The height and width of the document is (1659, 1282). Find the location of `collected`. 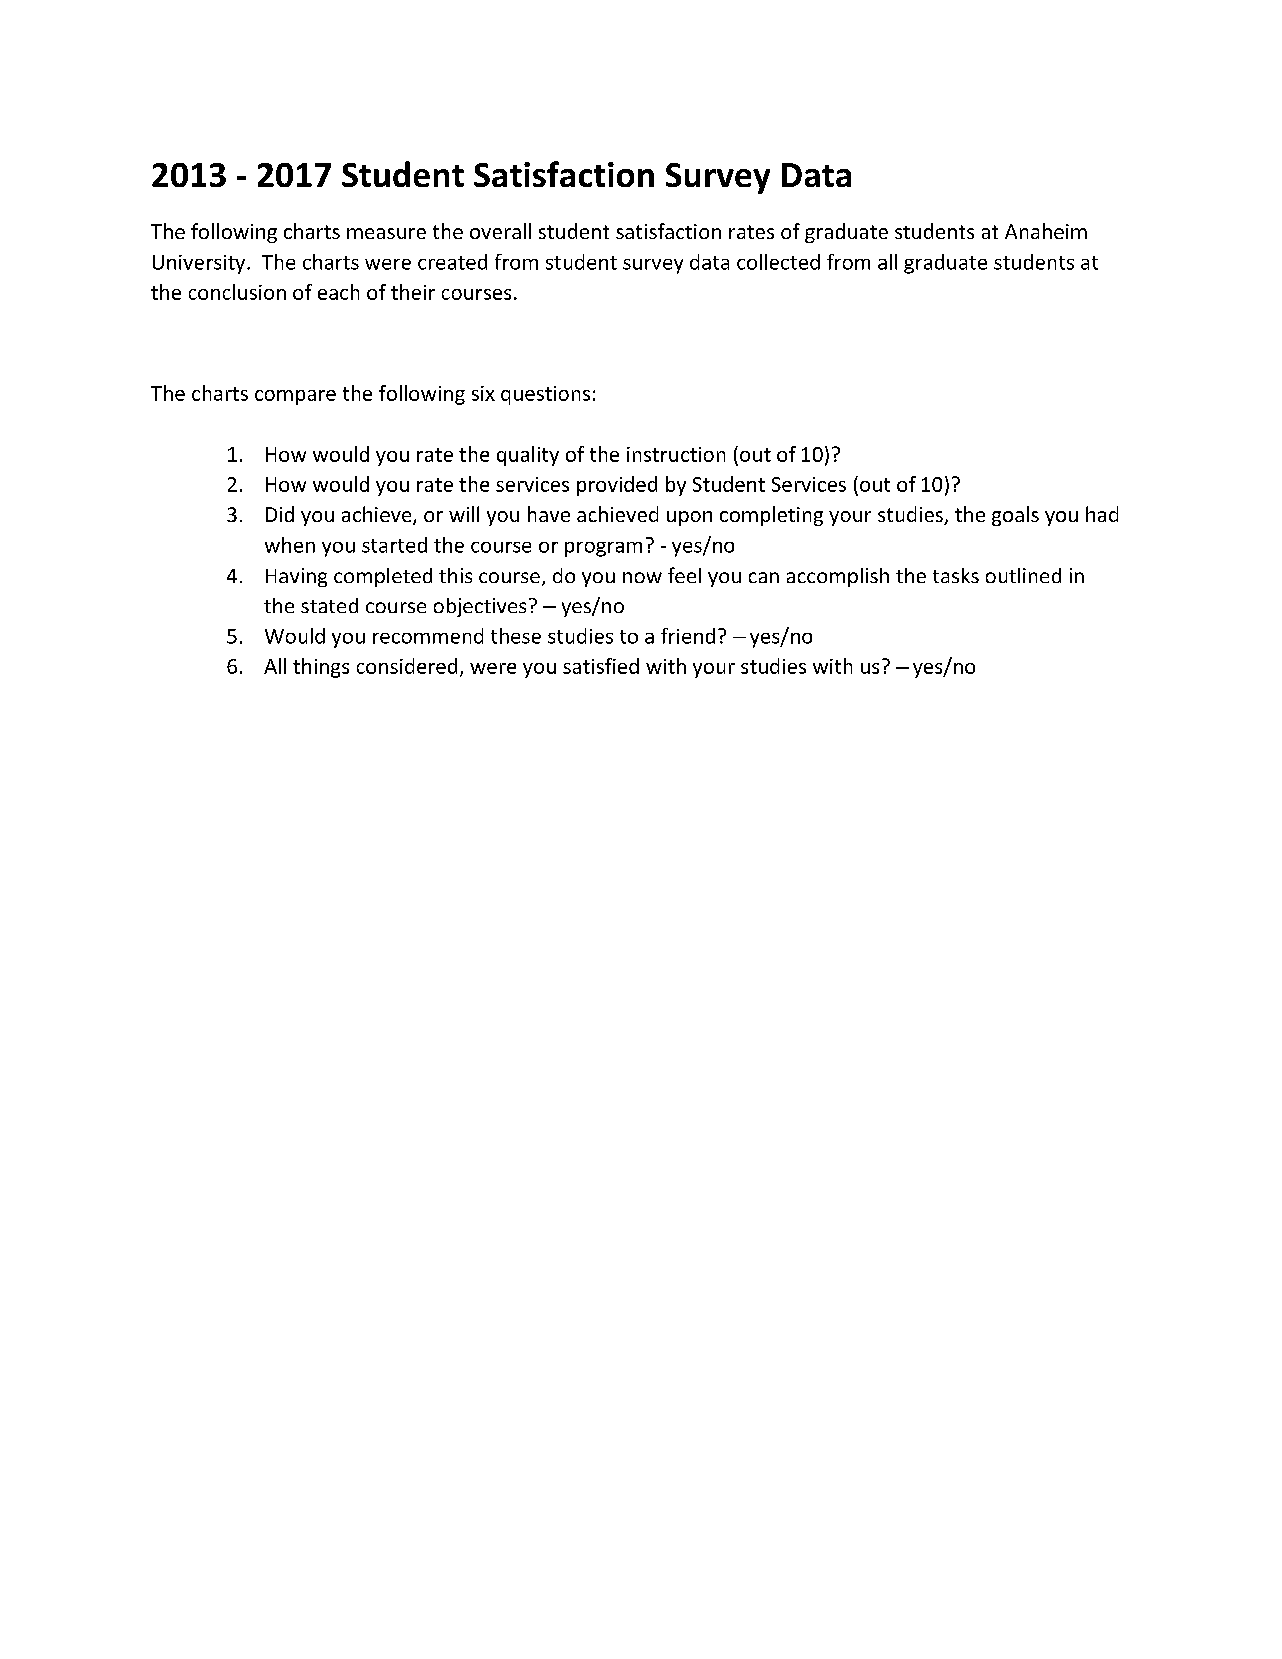

collected is located at coordinates (778, 262).
